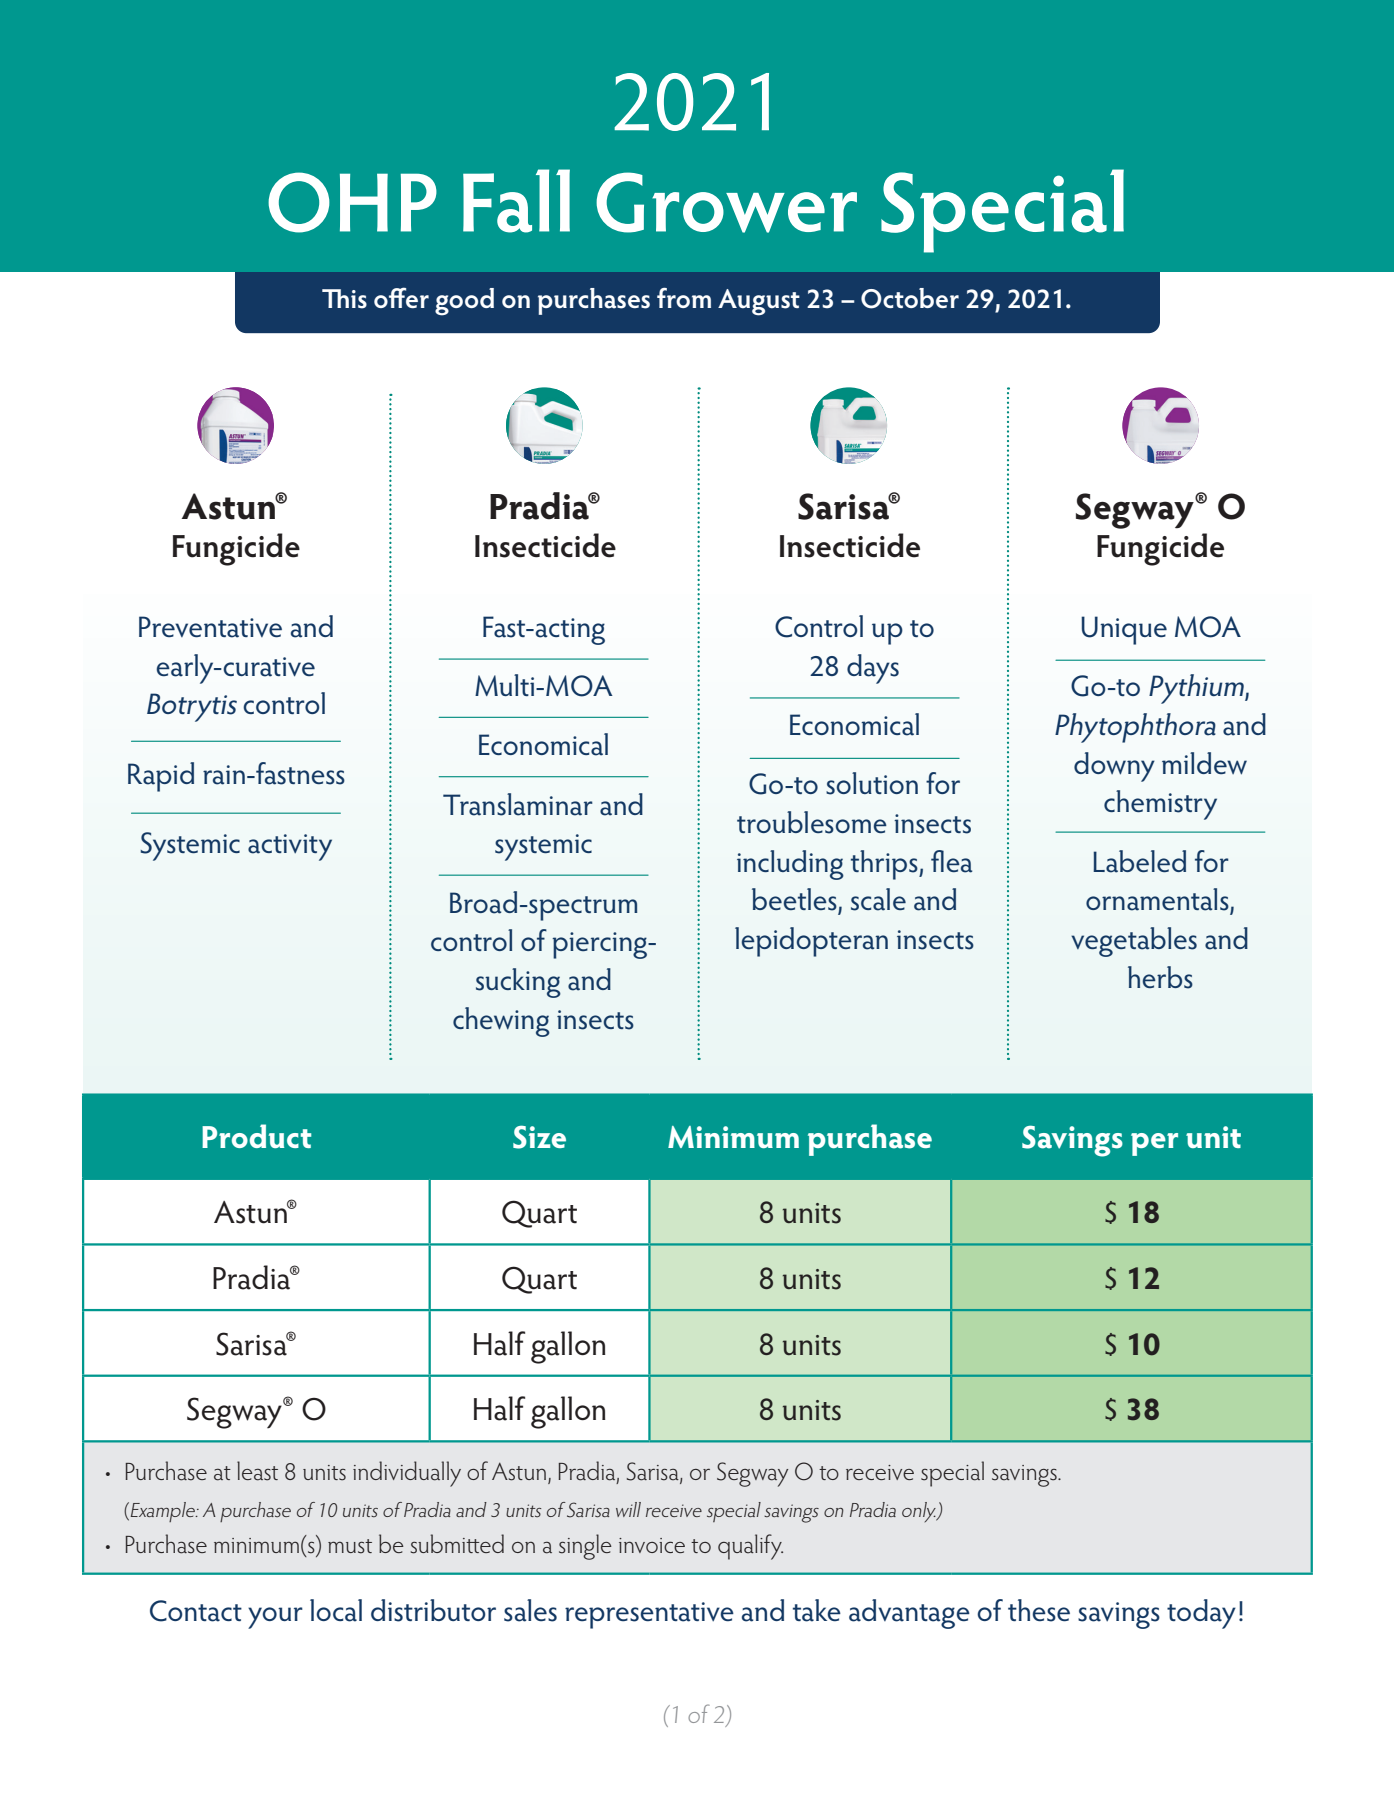 Image resolution: width=1394 pixels, height=1805 pixels. What do you see at coordinates (726, 202) in the screenshot?
I see `Grower` at bounding box center [726, 202].
